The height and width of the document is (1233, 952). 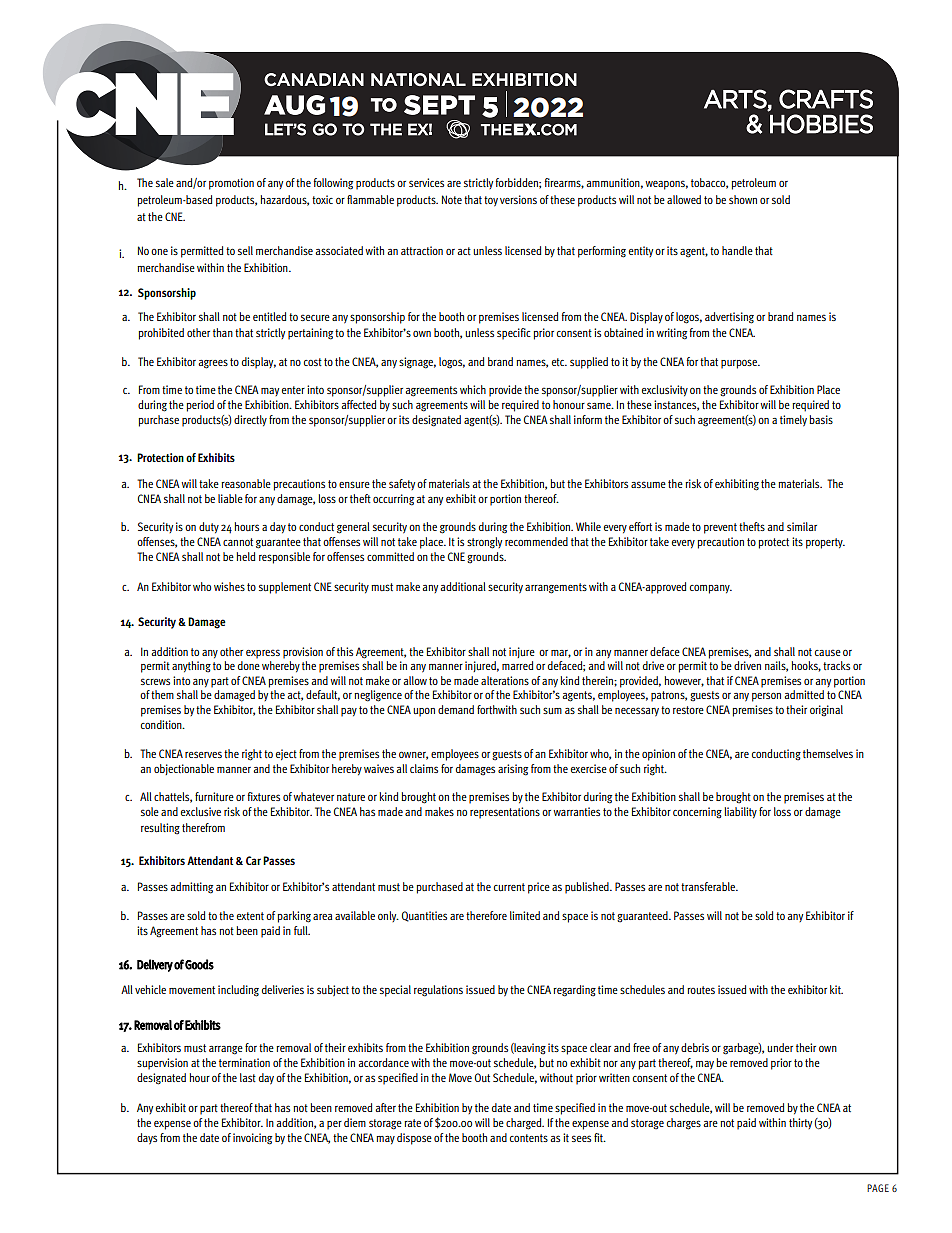 I want to click on invoicing, so click(x=252, y=1139).
